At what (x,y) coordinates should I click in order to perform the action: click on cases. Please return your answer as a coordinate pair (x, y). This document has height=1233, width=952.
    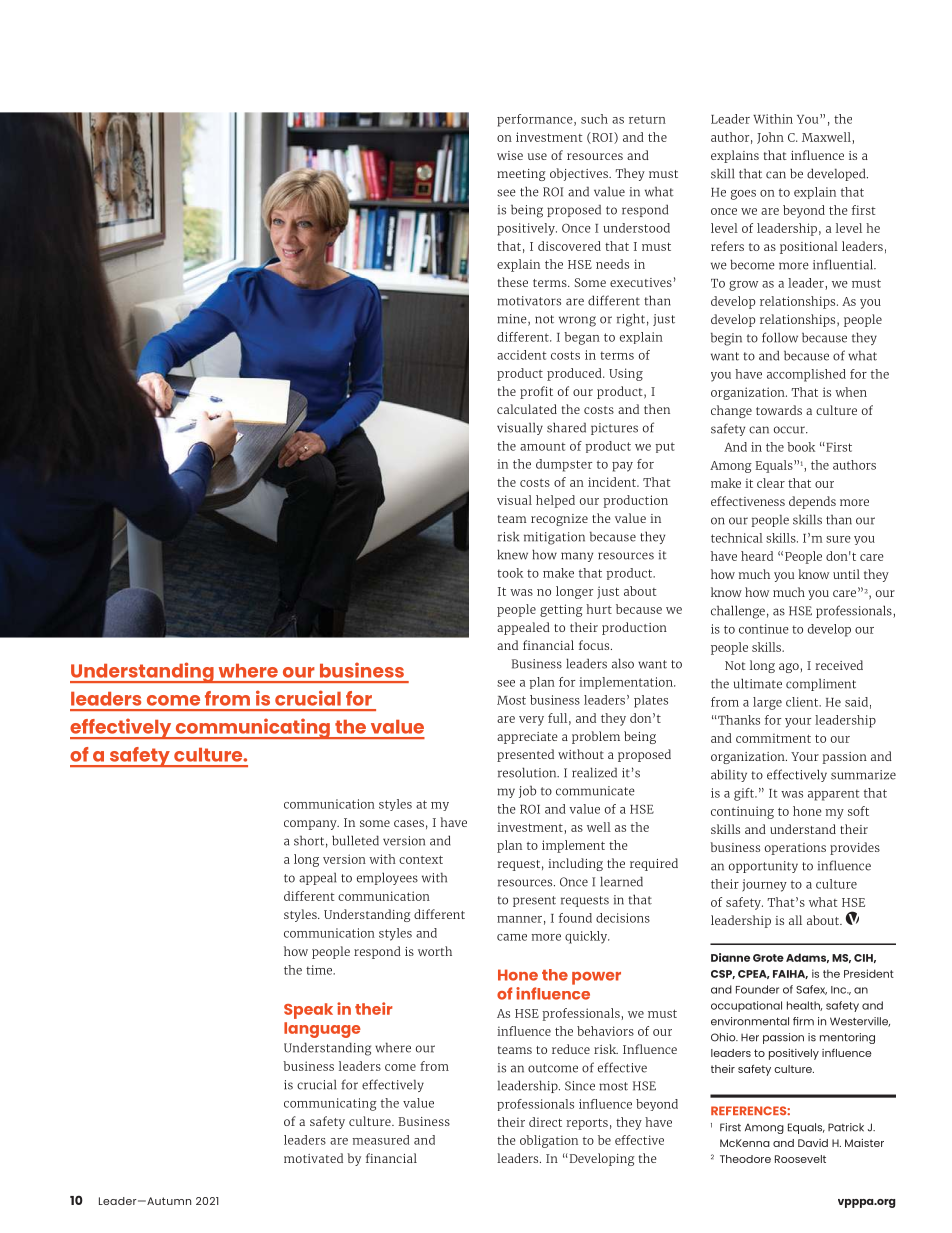
    Looking at the image, I should click on (409, 823).
